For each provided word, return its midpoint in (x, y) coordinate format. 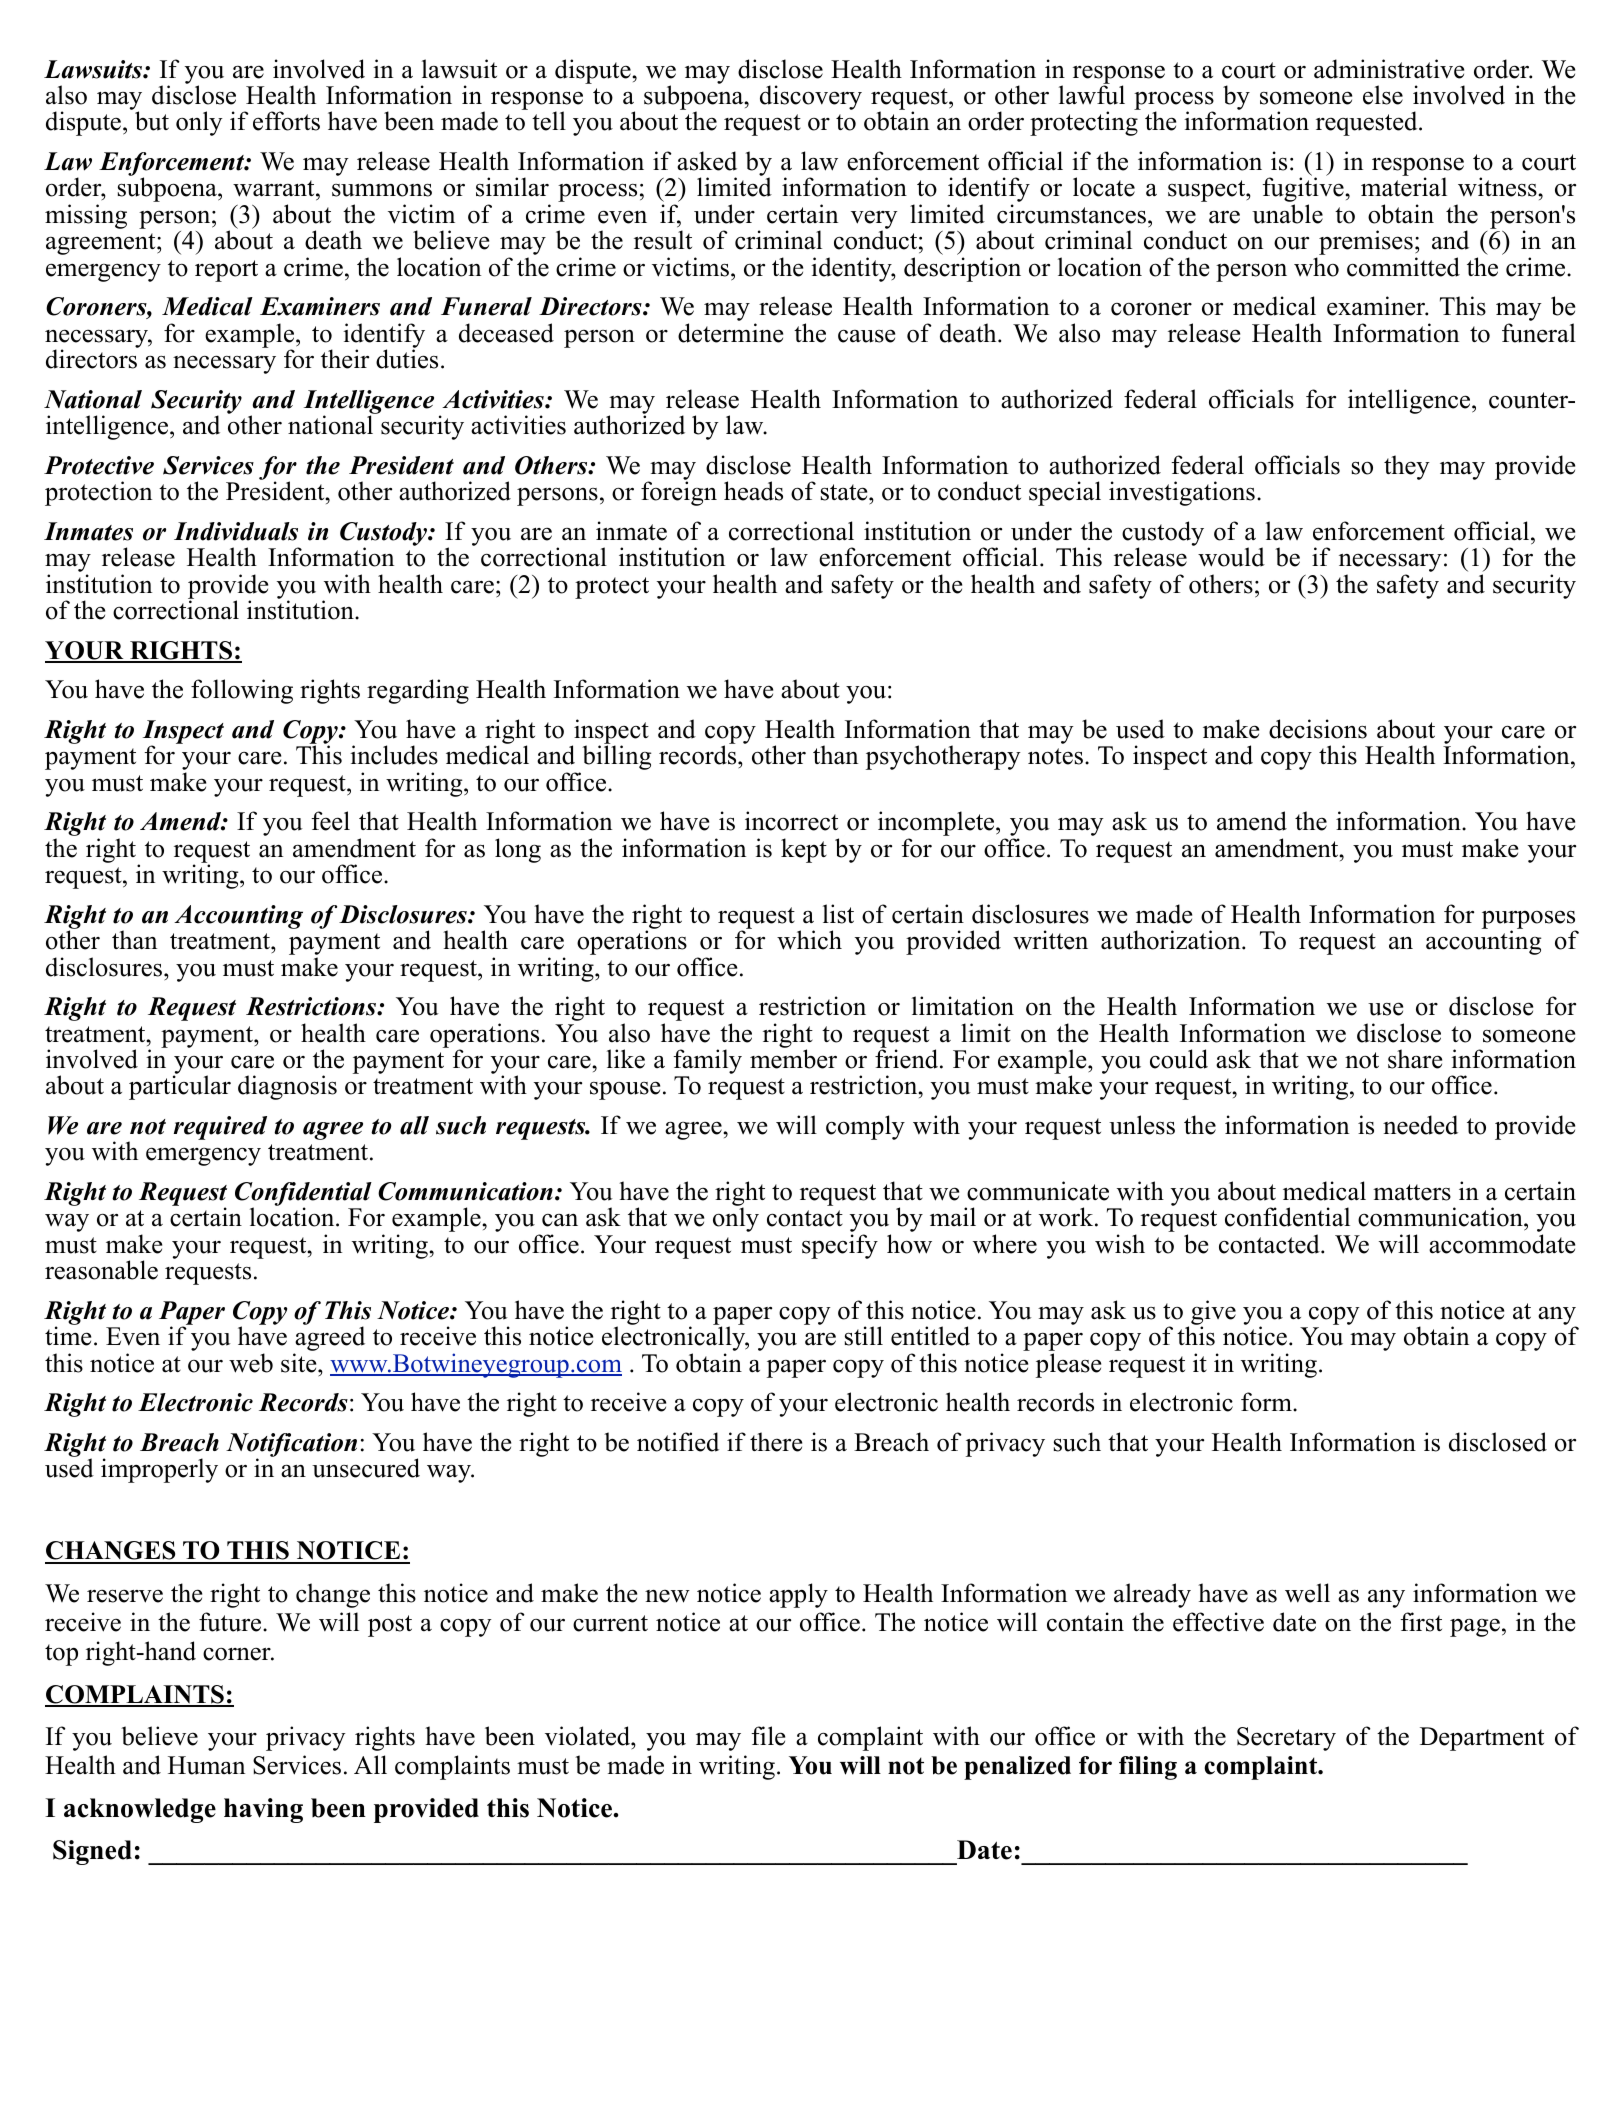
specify (840, 1246)
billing (616, 757)
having (263, 1810)
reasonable (101, 1270)
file (768, 1736)
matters (1412, 1192)
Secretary (1286, 1739)
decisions (1318, 729)
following (242, 691)
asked (707, 161)
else (1383, 95)
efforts (286, 121)
